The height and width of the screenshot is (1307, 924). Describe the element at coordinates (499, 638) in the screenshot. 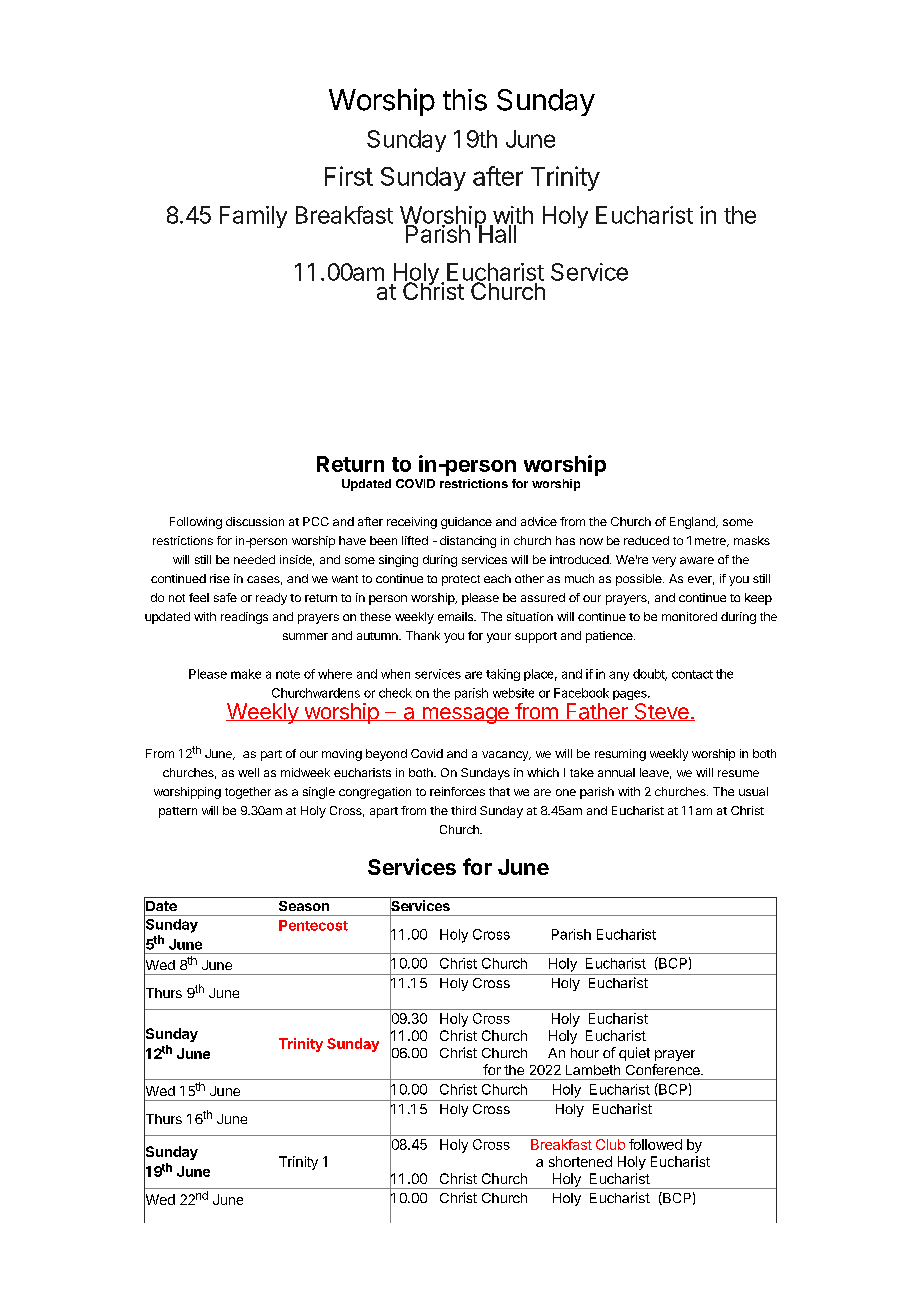

I see `your` at that location.
